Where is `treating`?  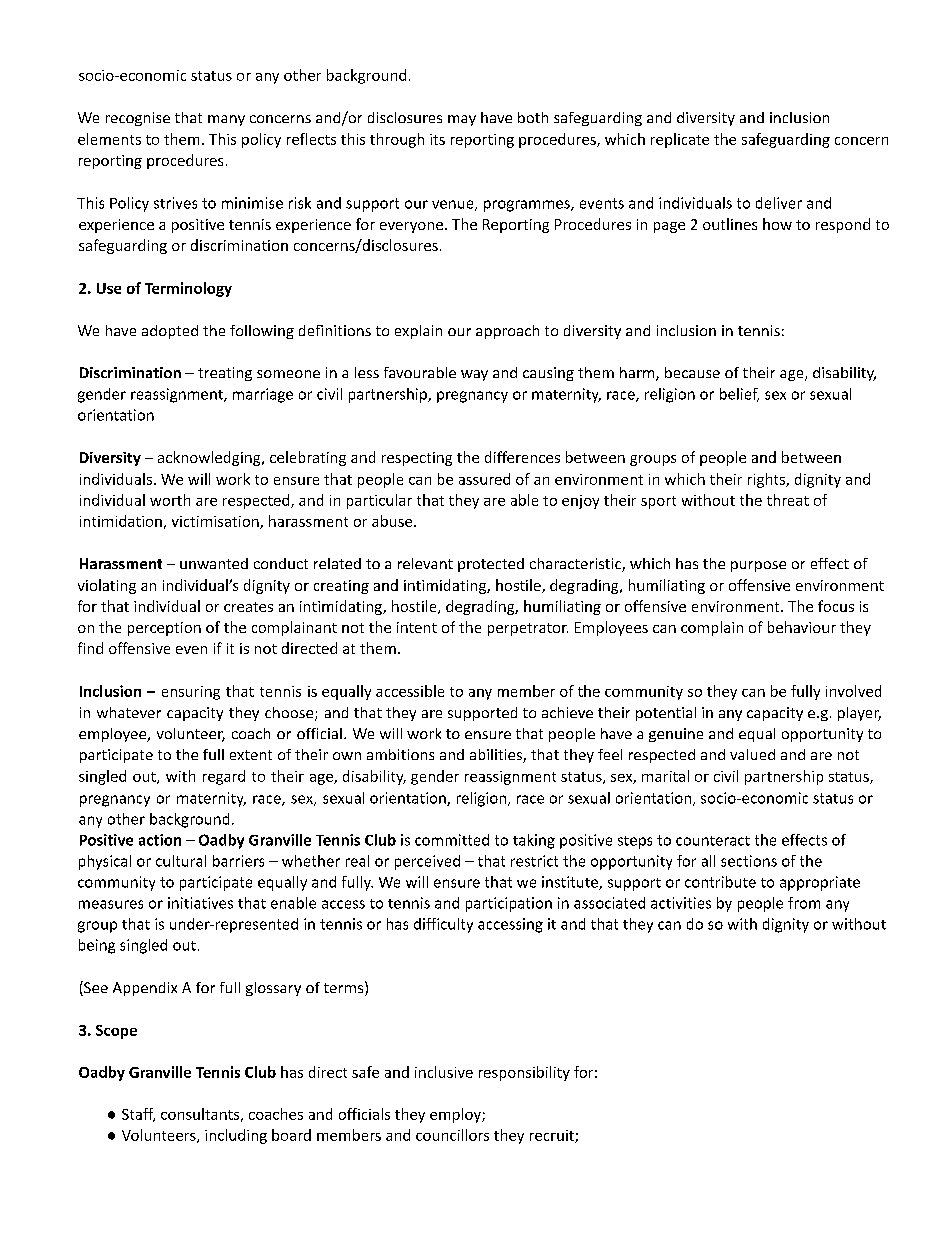 treating is located at coordinates (225, 374).
